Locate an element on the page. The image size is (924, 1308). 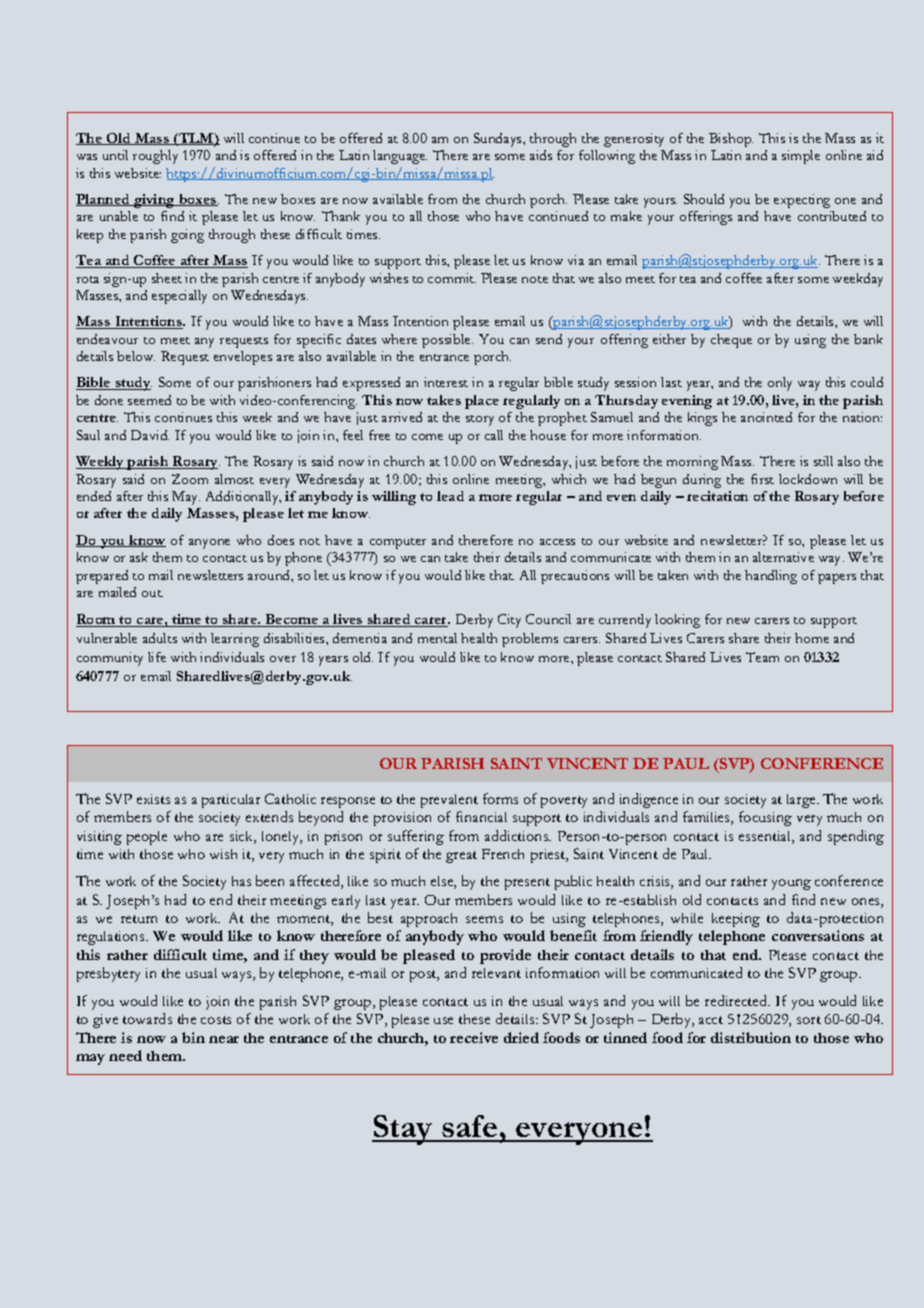
simple is located at coordinates (801, 157).
